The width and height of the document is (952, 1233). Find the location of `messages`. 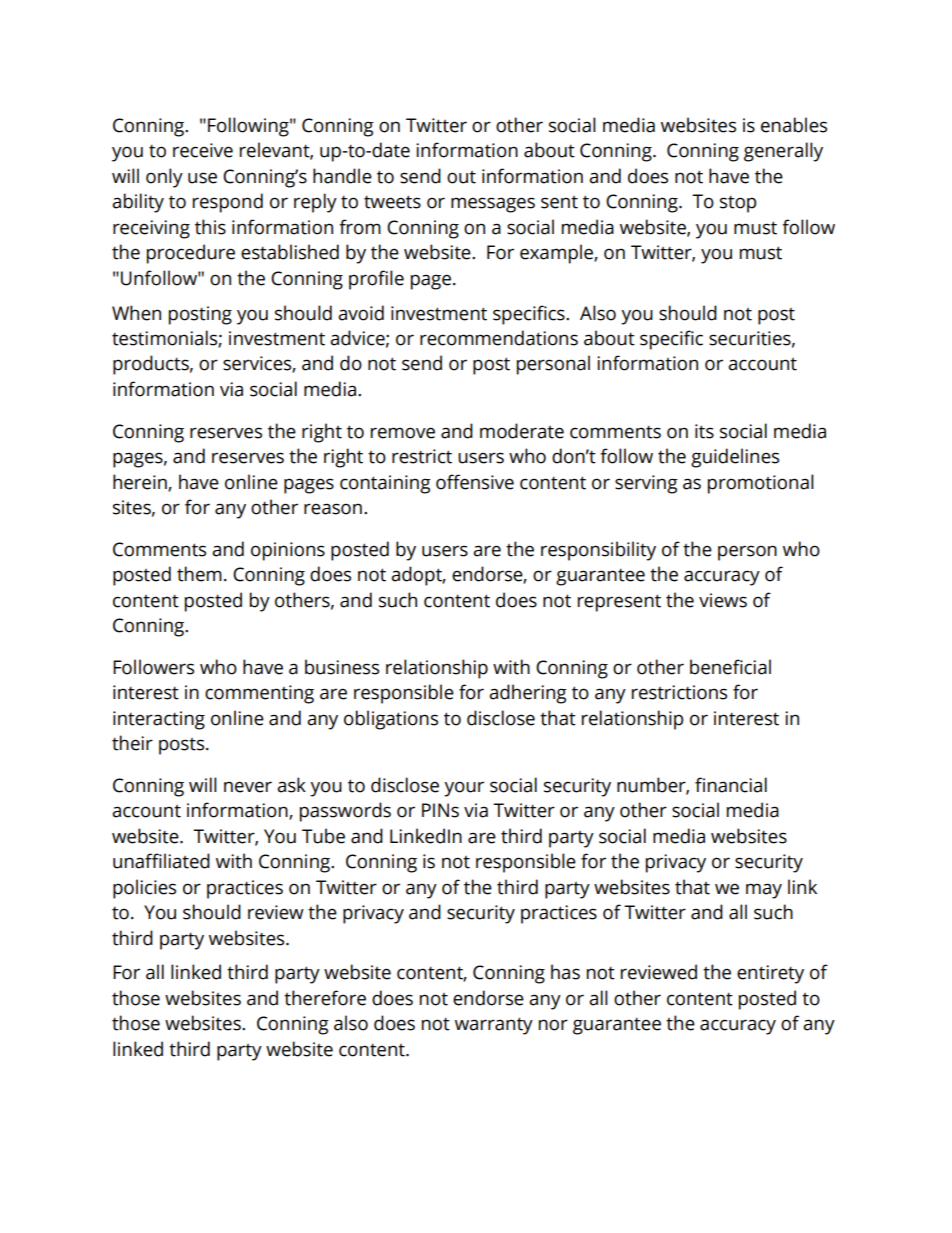

messages is located at coordinates (493, 205).
